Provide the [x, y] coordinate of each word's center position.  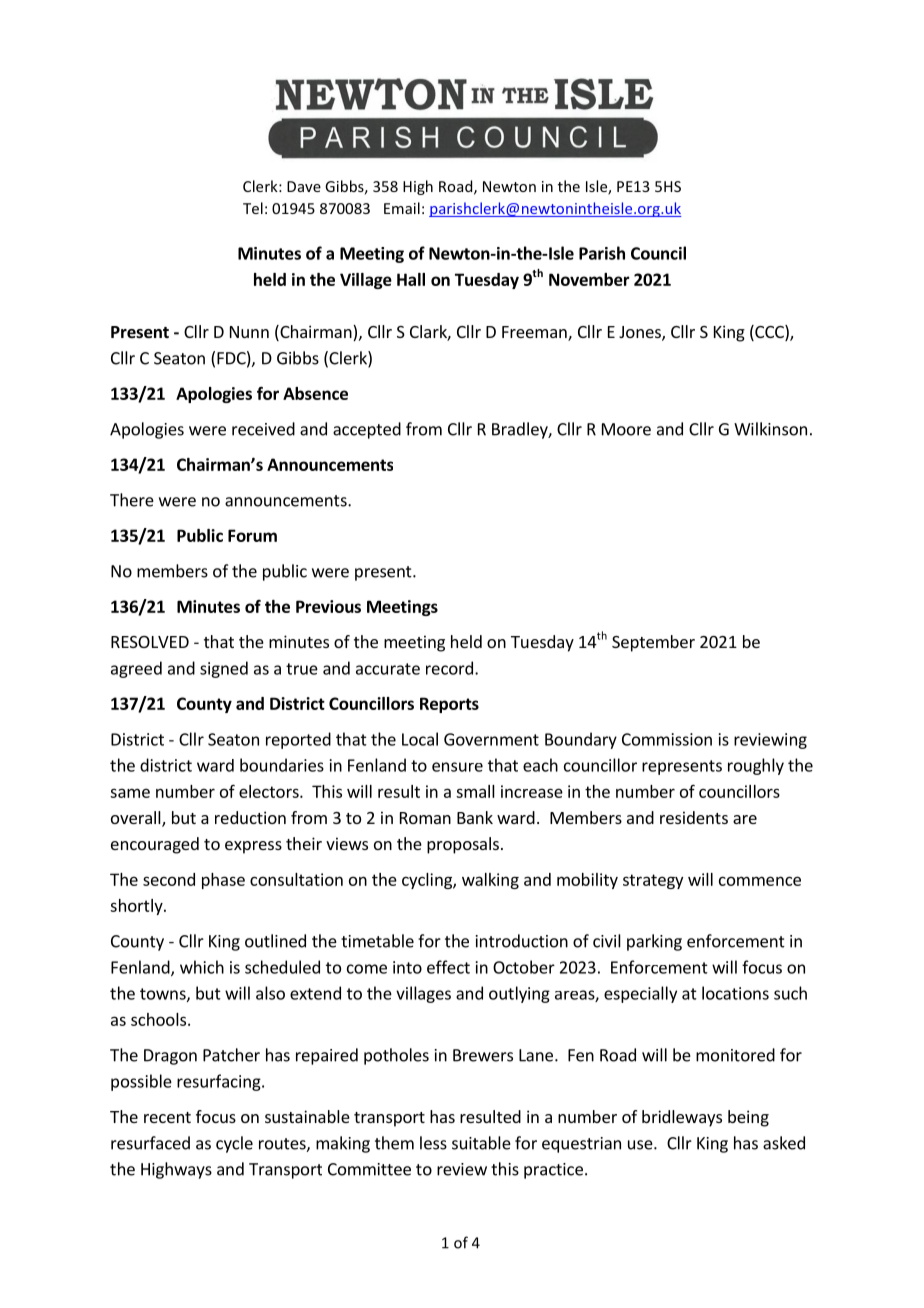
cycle [234, 1144]
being [748, 1118]
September [653, 643]
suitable [481, 1143]
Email [402, 208]
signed [224, 669]
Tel [253, 208]
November [589, 279]
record [449, 668]
